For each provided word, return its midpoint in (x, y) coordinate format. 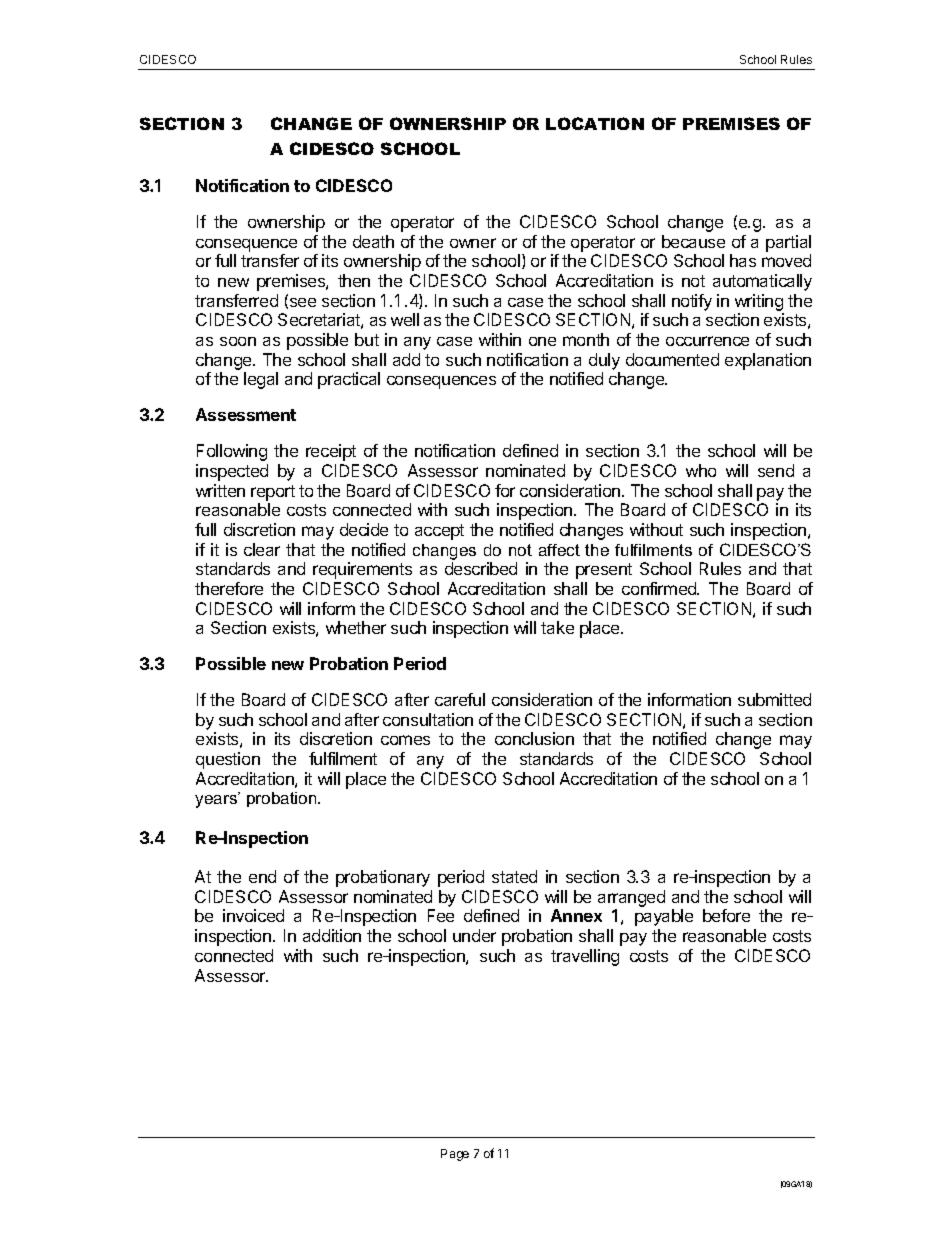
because (693, 241)
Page (455, 1155)
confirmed (660, 588)
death (373, 241)
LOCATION (595, 123)
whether (356, 627)
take (557, 627)
